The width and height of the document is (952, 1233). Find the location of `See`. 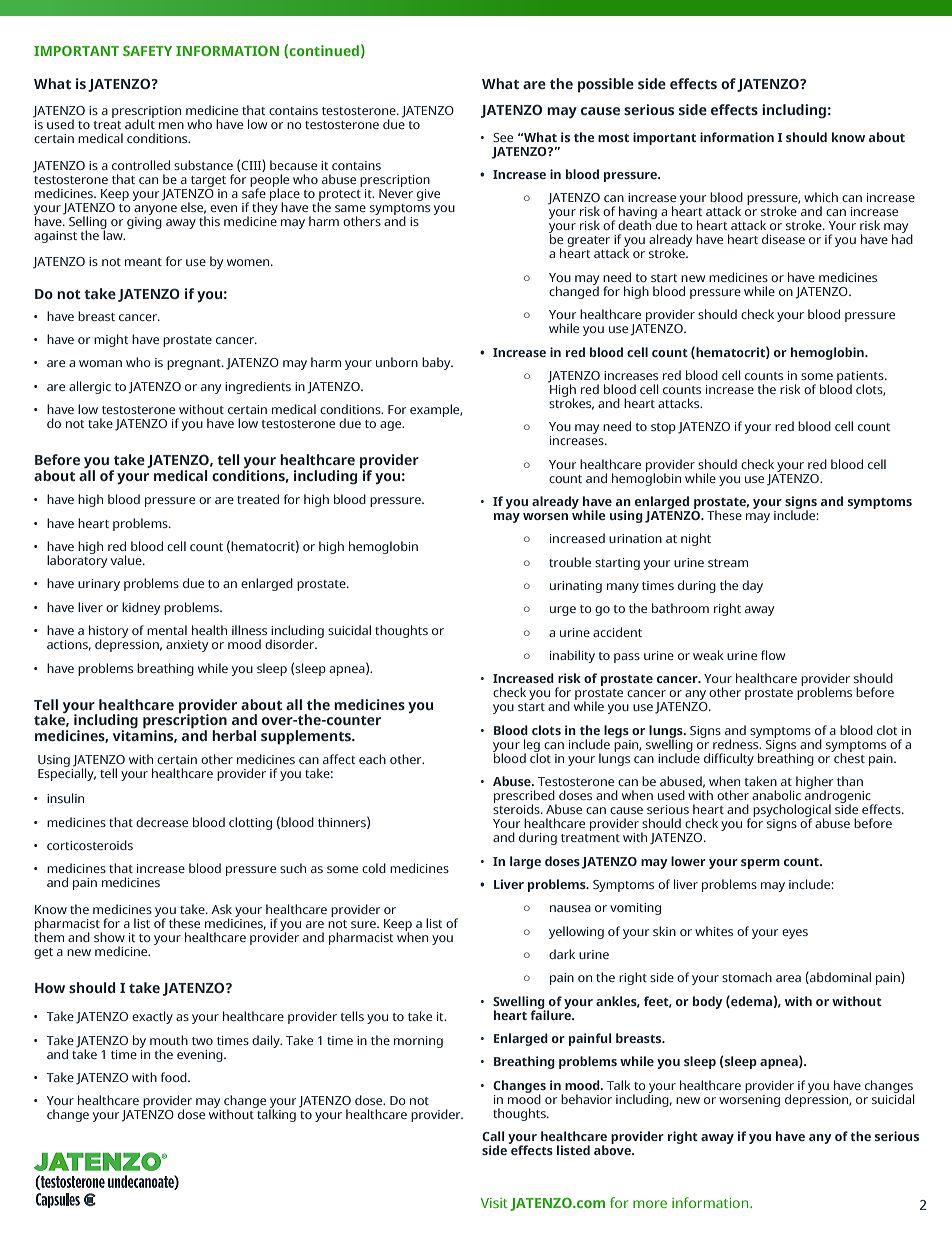

See is located at coordinates (503, 137).
